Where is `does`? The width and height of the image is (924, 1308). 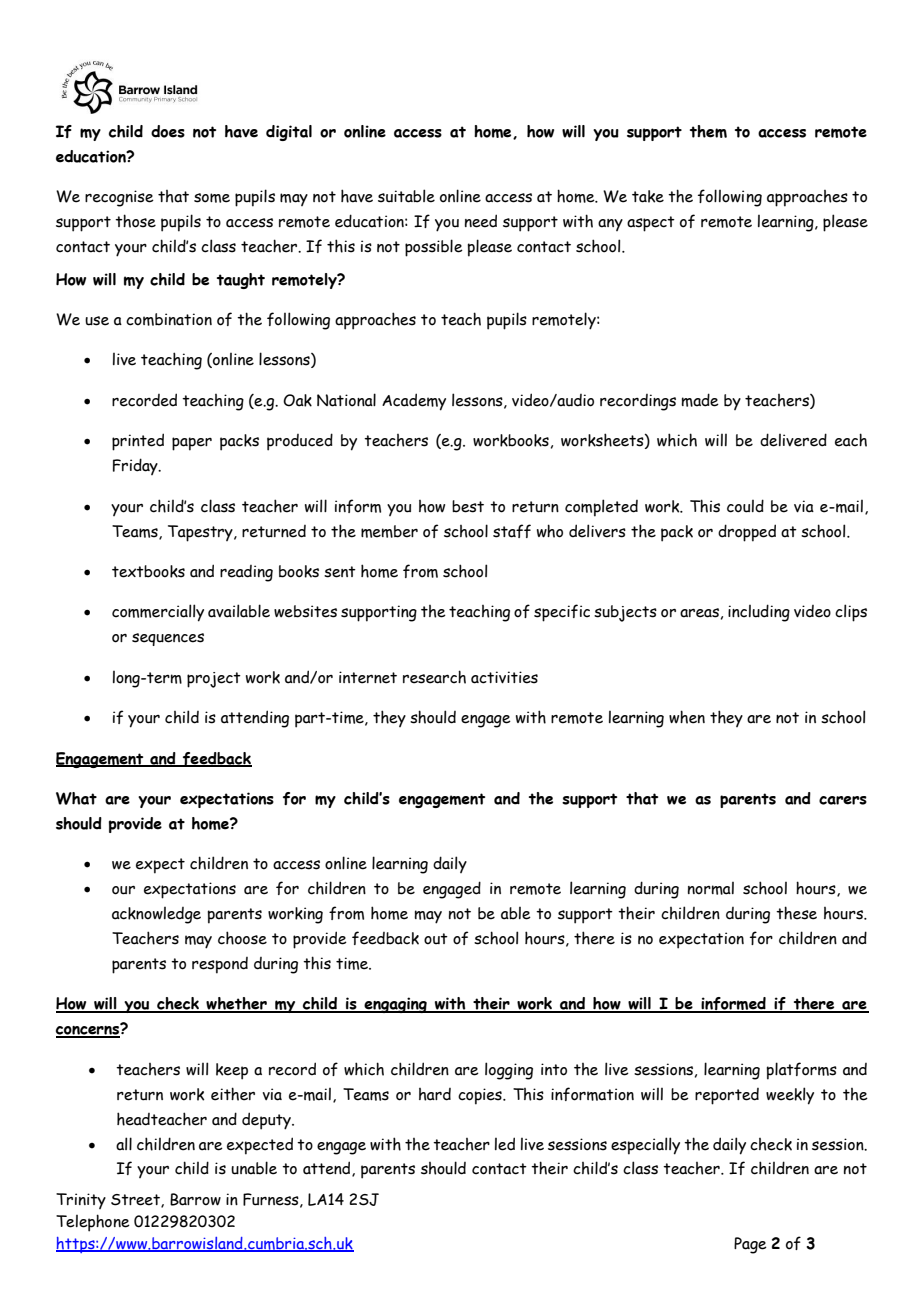 does is located at coordinates (168, 131).
